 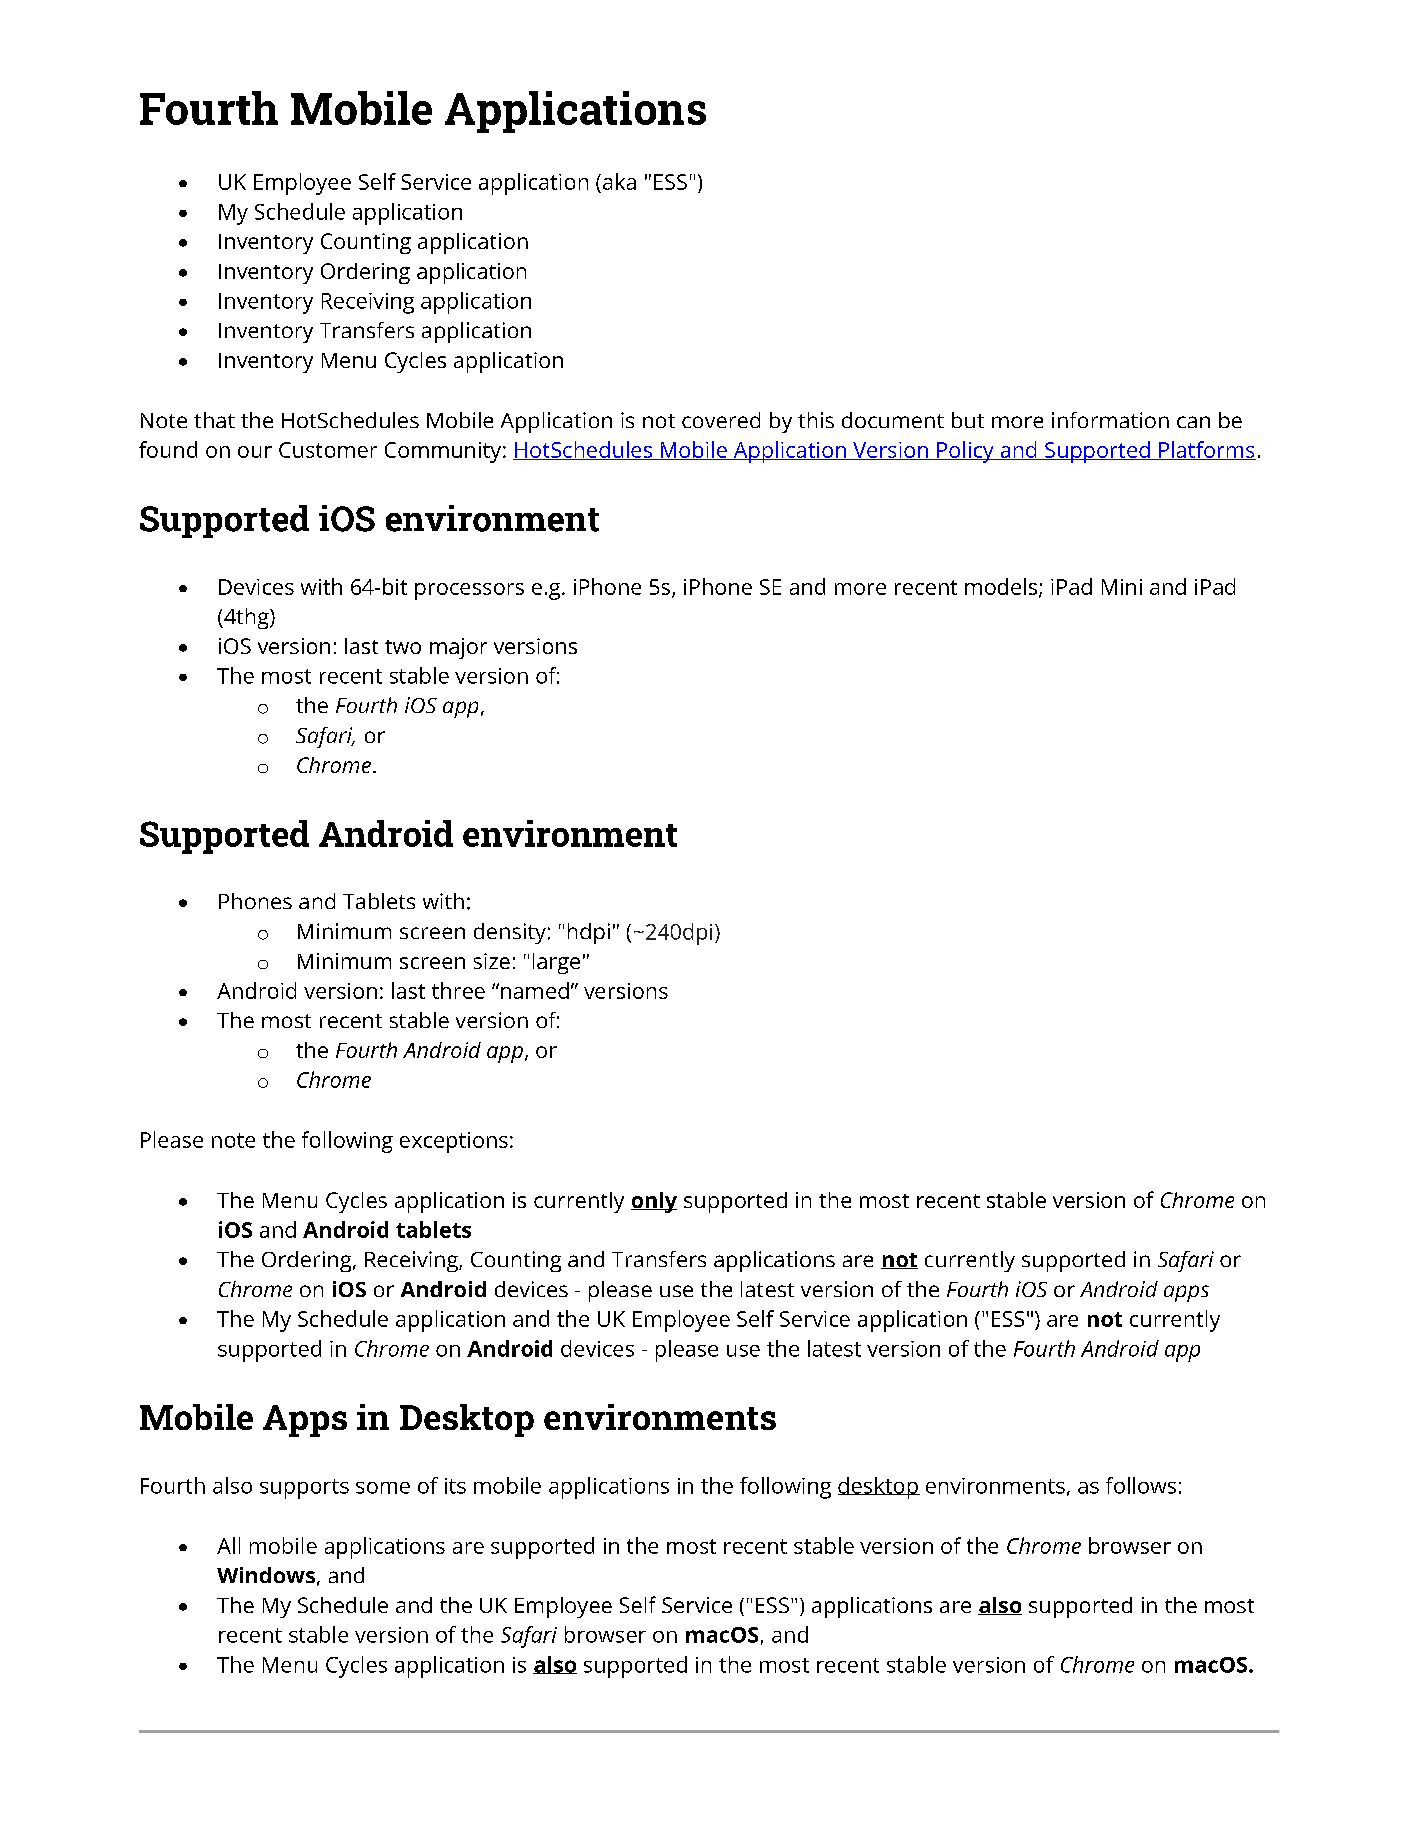 What do you see at coordinates (454, 1142) in the document?
I see `exceptions` at bounding box center [454, 1142].
